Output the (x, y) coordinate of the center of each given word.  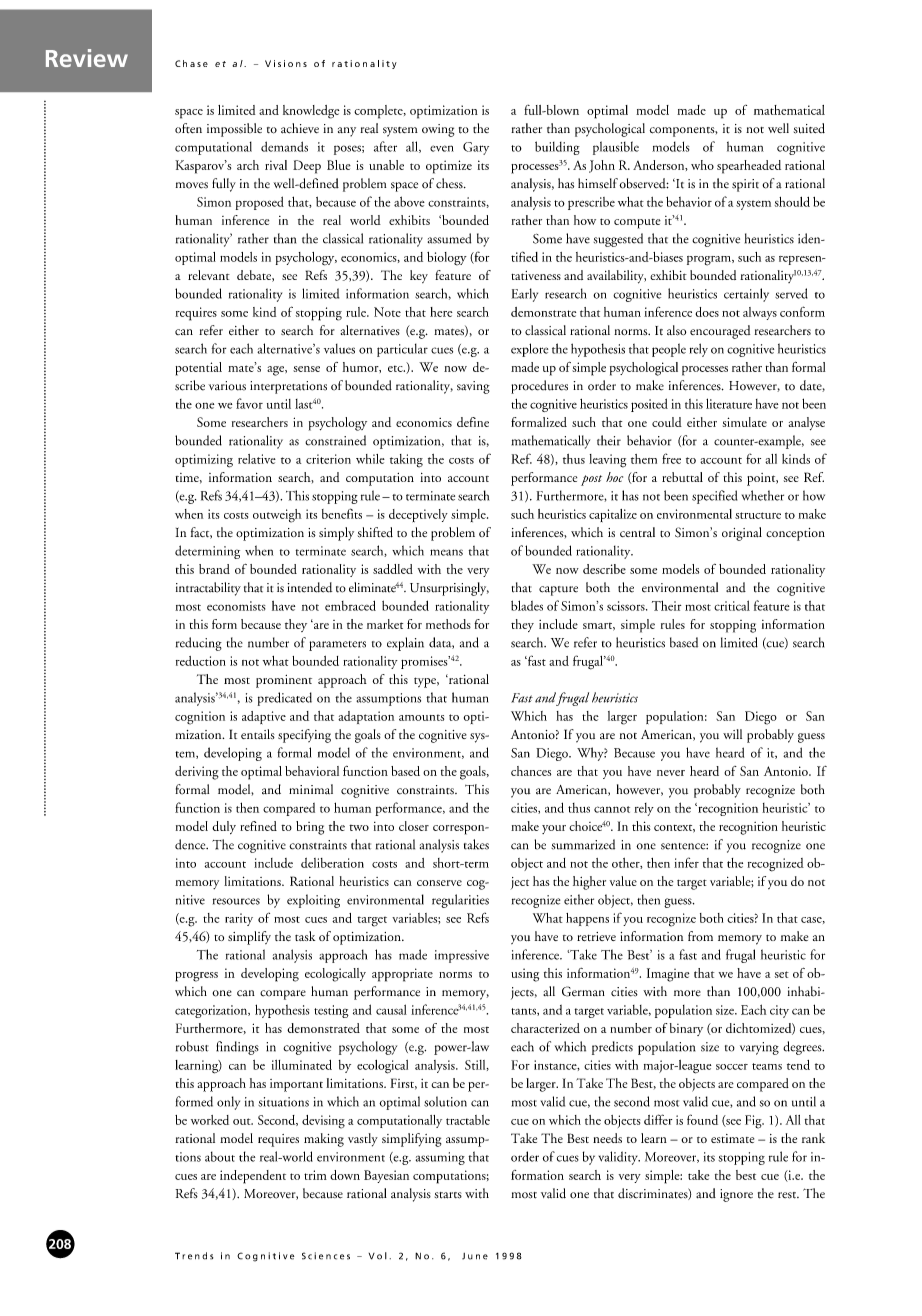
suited (809, 128)
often (188, 128)
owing (438, 130)
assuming (440, 1158)
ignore (736, 1195)
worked (210, 1120)
